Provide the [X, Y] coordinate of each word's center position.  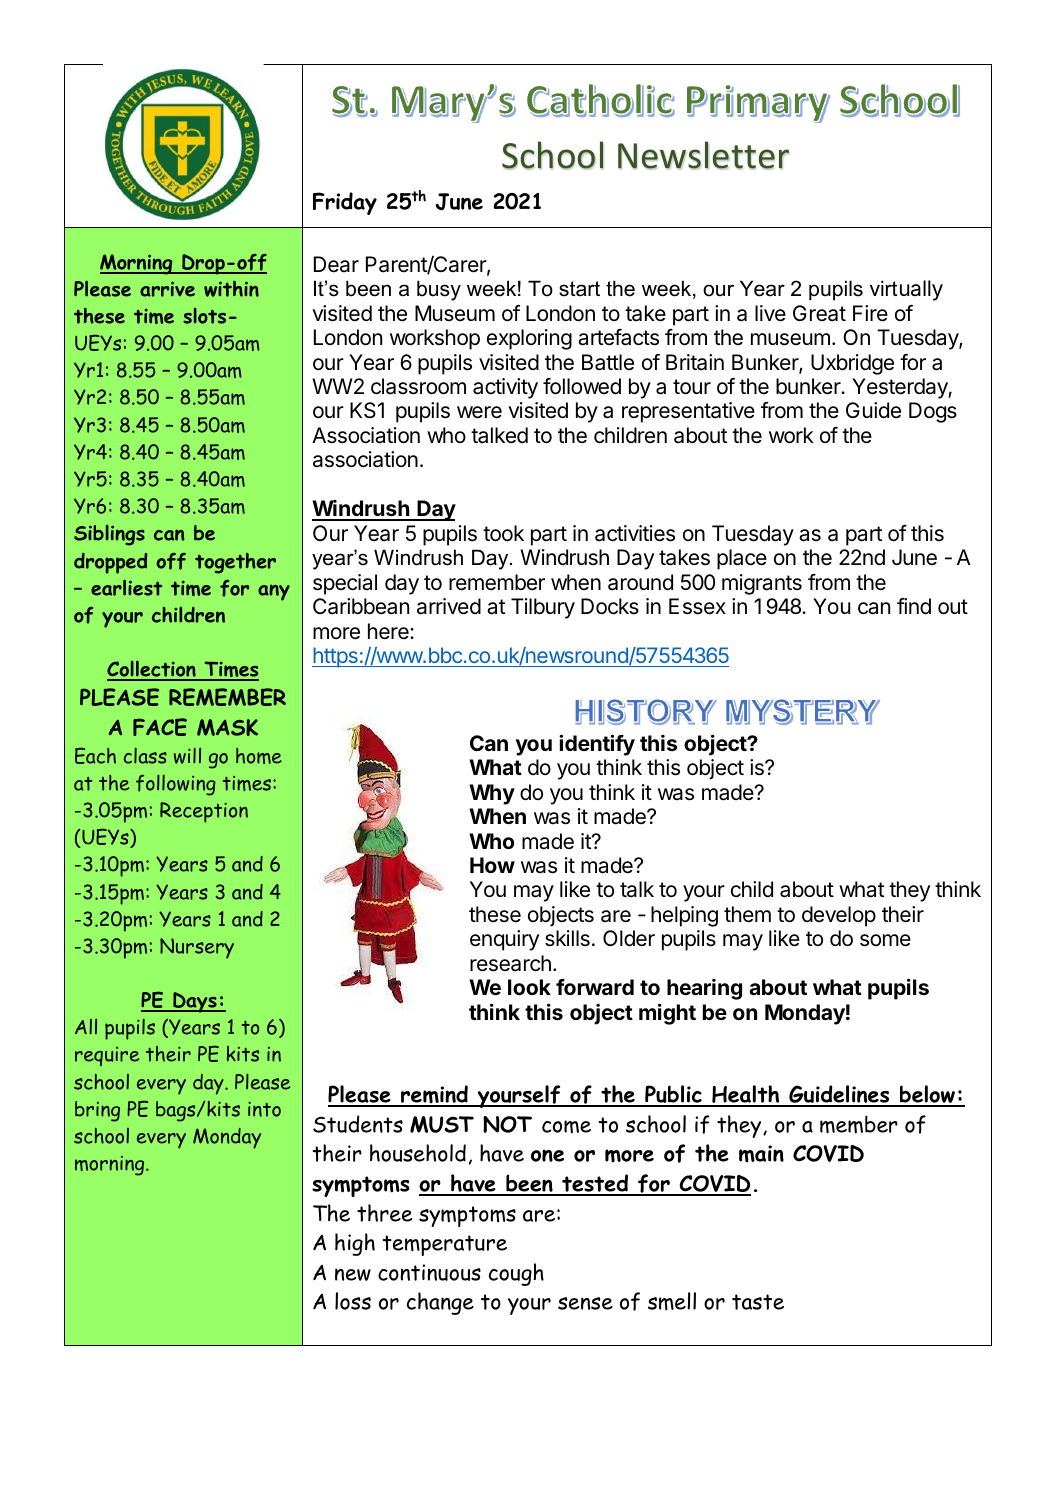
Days [195, 1002]
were [479, 412]
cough [516, 1274]
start [579, 289]
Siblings [109, 535]
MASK [227, 727]
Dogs [933, 412]
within [231, 289]
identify [597, 745]
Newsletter [703, 155]
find [914, 606]
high [355, 1244]
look [529, 987]
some [885, 940]
